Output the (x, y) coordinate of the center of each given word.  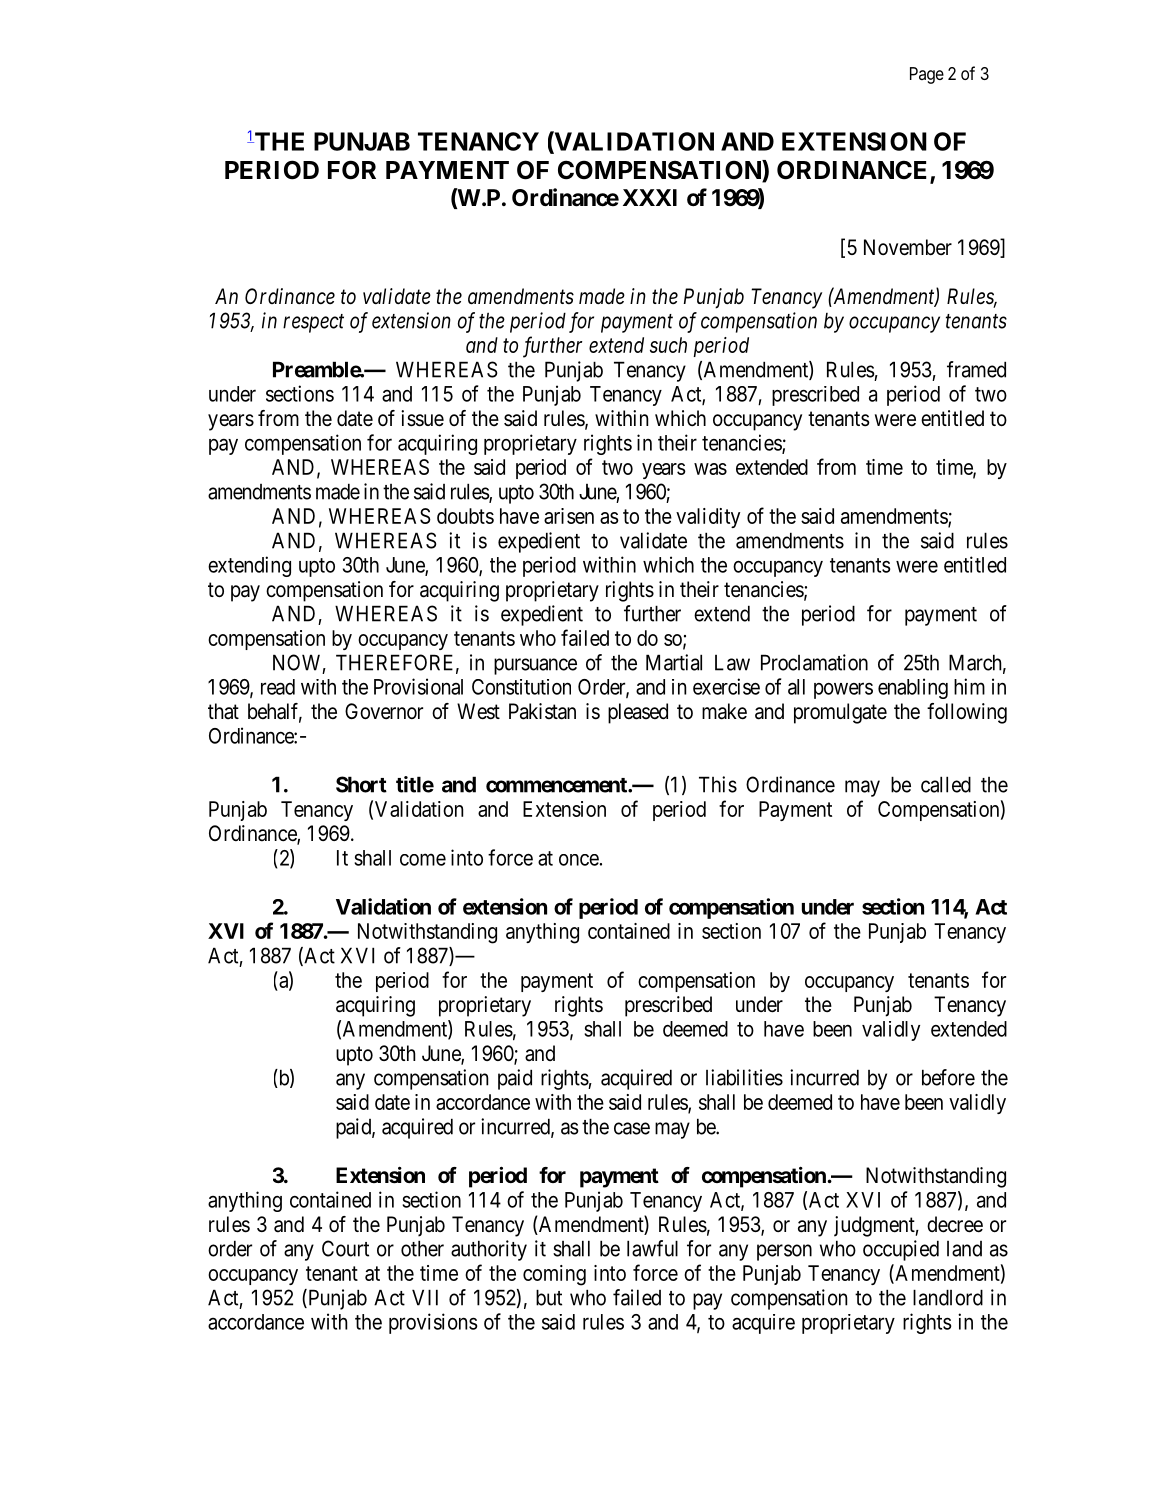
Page (927, 75)
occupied (901, 1250)
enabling (913, 688)
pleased (638, 713)
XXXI (650, 197)
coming (554, 1275)
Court (345, 1248)
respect (313, 323)
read (278, 687)
